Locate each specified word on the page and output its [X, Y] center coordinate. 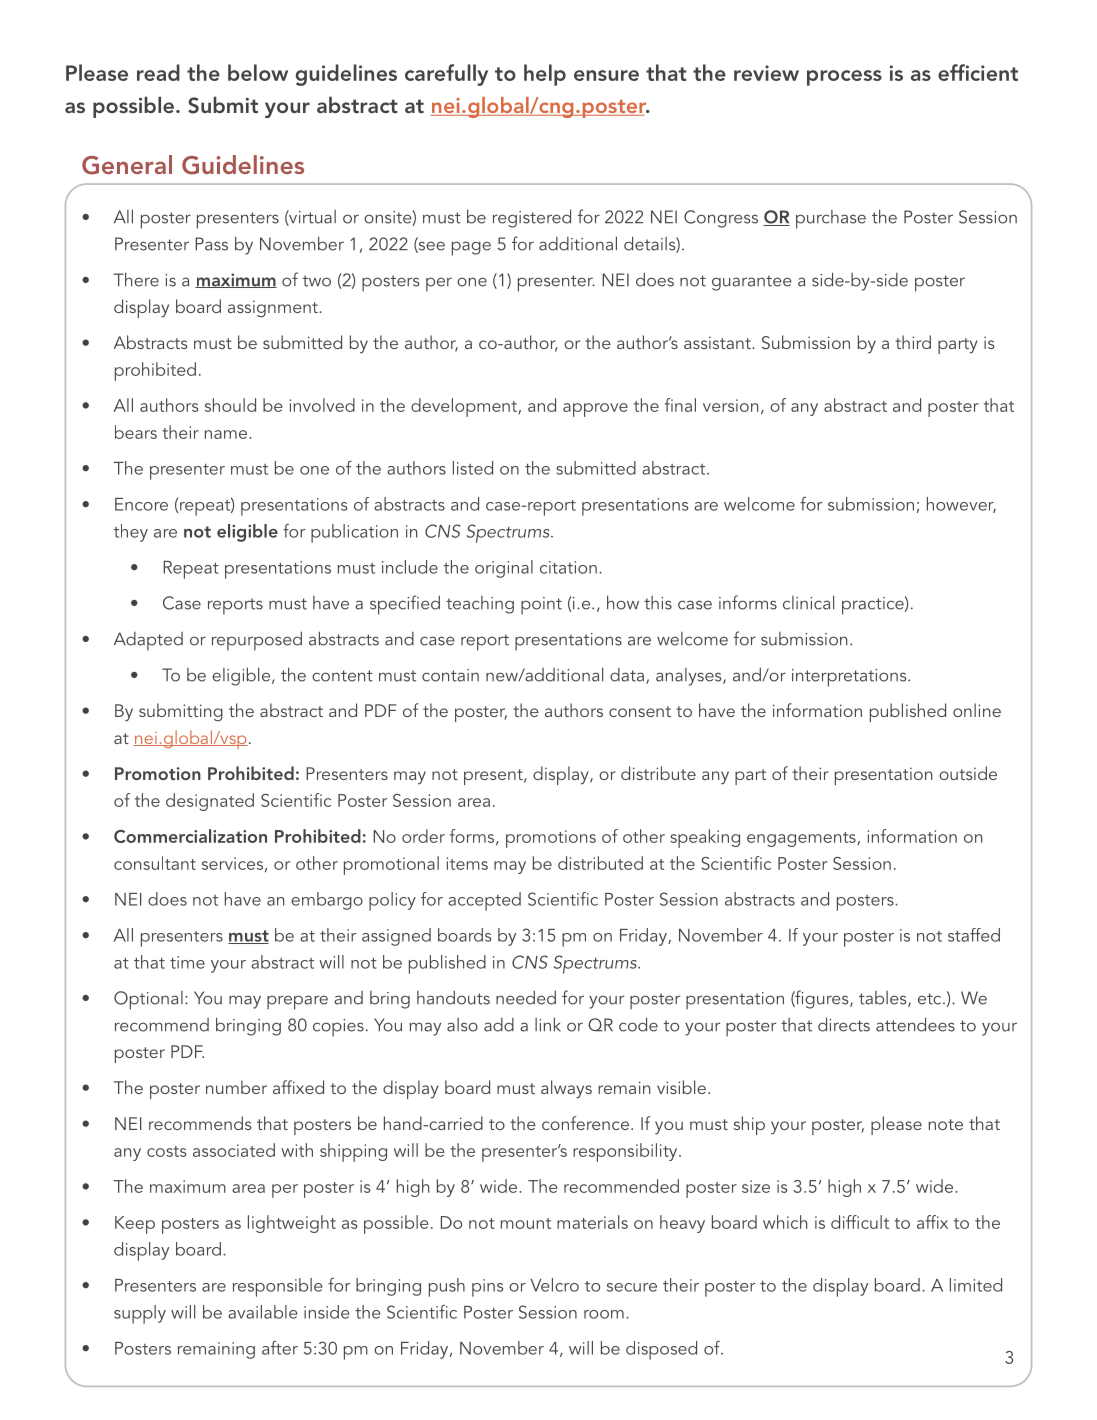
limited [976, 1285]
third [913, 342]
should [230, 405]
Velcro [554, 1285]
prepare [297, 1002]
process [844, 78]
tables [884, 999]
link [548, 1024]
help [545, 75]
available [262, 1312]
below [258, 72]
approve [595, 410]
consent [640, 711]
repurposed [257, 641]
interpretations [850, 678]
